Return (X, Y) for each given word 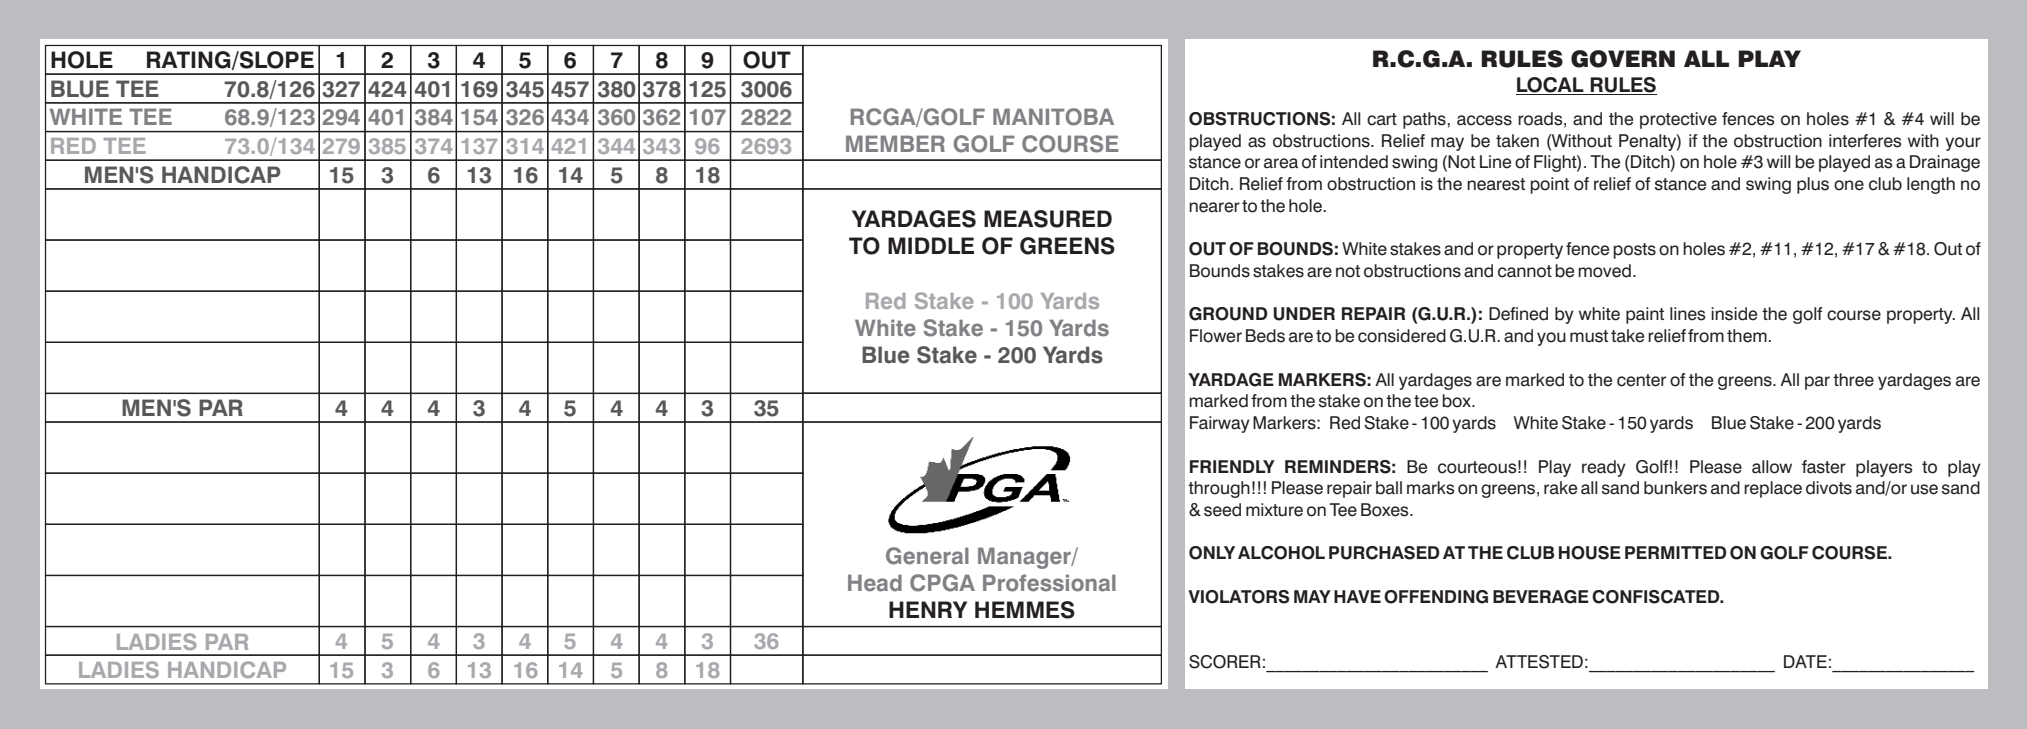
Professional (1049, 583)
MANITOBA (1053, 117)
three (1853, 380)
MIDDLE (931, 245)
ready (1604, 468)
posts (1634, 251)
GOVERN (1623, 59)
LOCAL (1551, 86)
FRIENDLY (1232, 466)
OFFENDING (1436, 597)
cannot (1525, 271)
